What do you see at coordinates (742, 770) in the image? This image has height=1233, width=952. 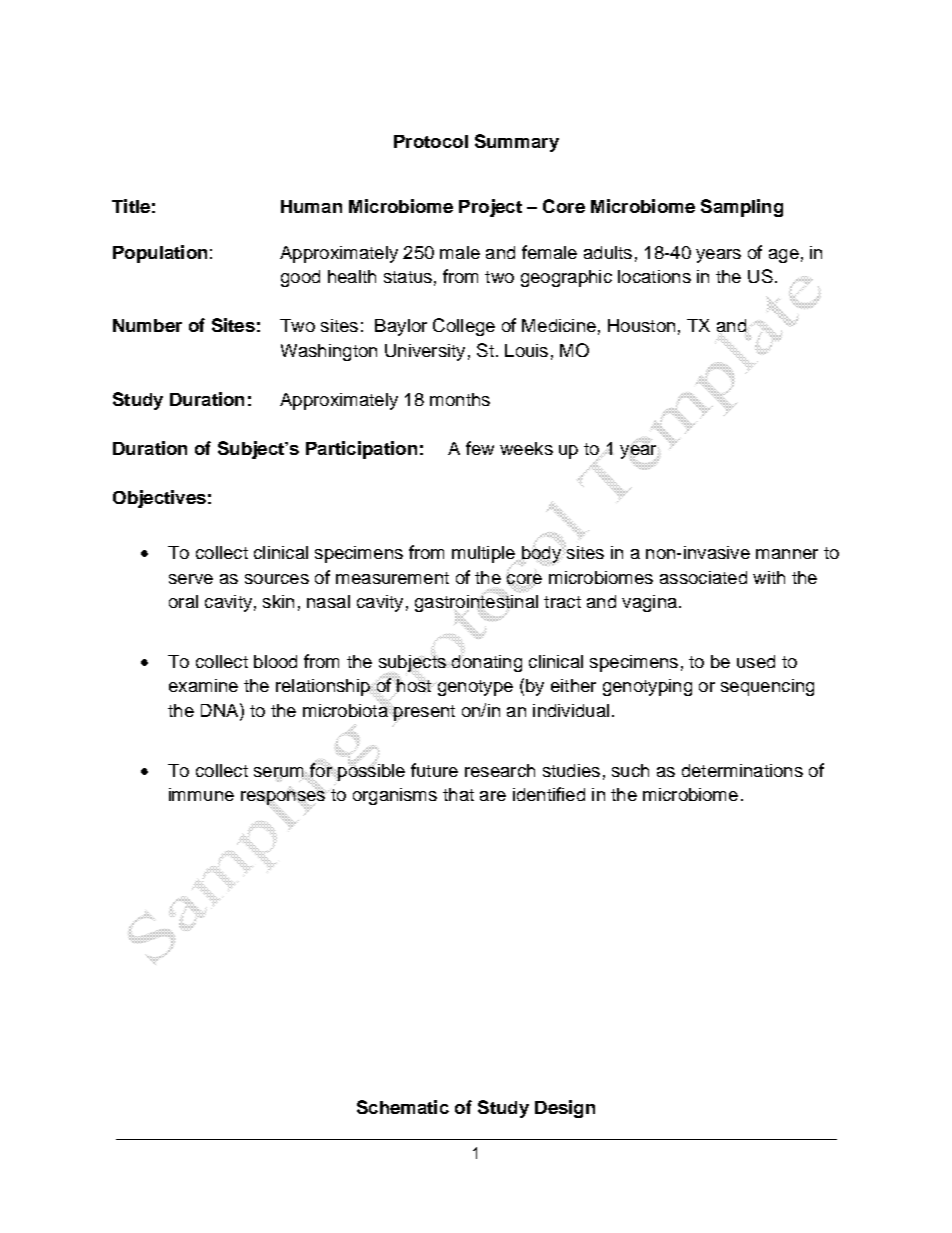 I see `determinations` at bounding box center [742, 770].
